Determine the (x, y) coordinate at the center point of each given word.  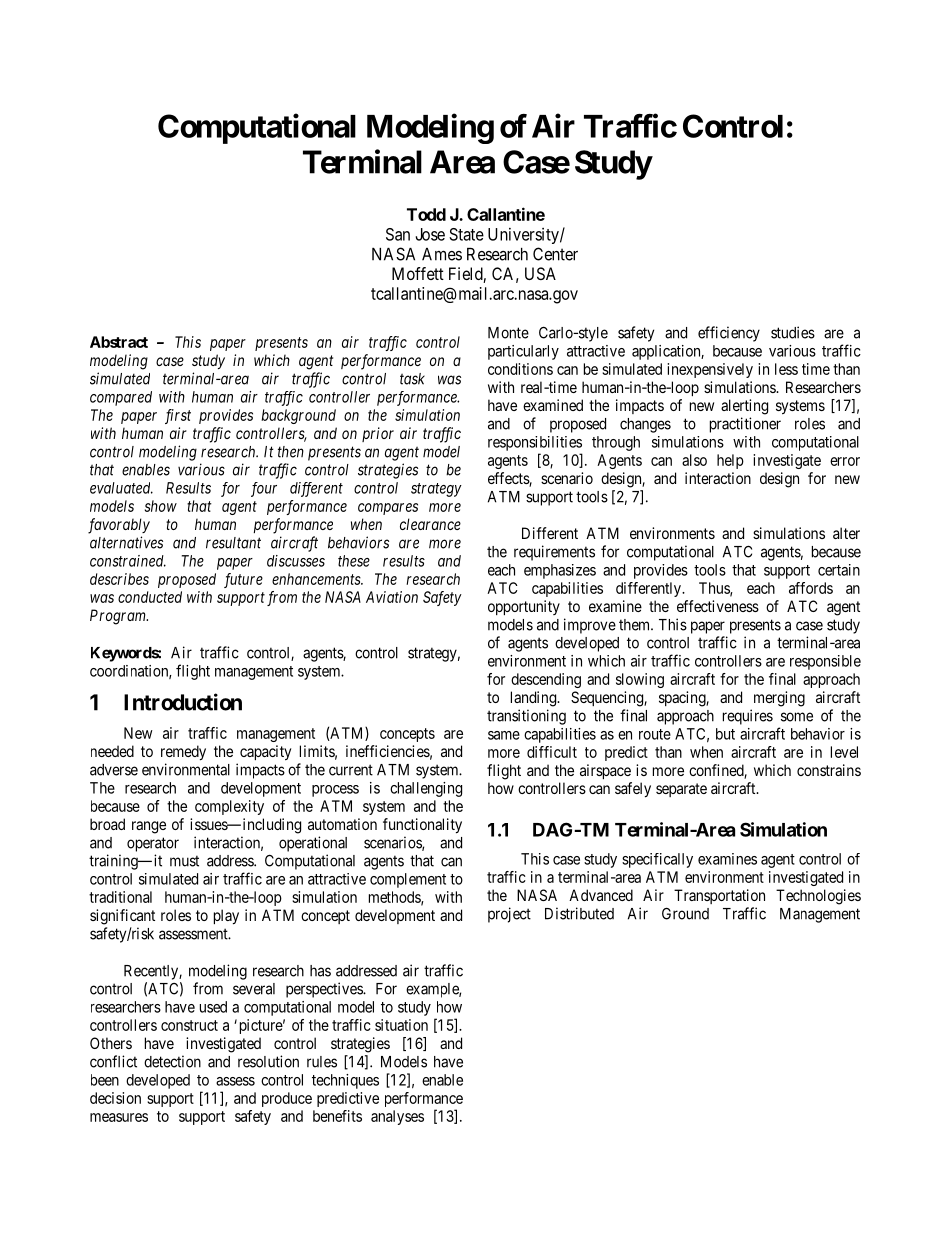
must (184, 861)
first (178, 416)
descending (546, 680)
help (730, 461)
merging (779, 699)
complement (408, 880)
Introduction (183, 702)
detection (172, 1061)
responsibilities (535, 443)
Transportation (719, 896)
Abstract (119, 342)
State (466, 234)
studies (793, 332)
